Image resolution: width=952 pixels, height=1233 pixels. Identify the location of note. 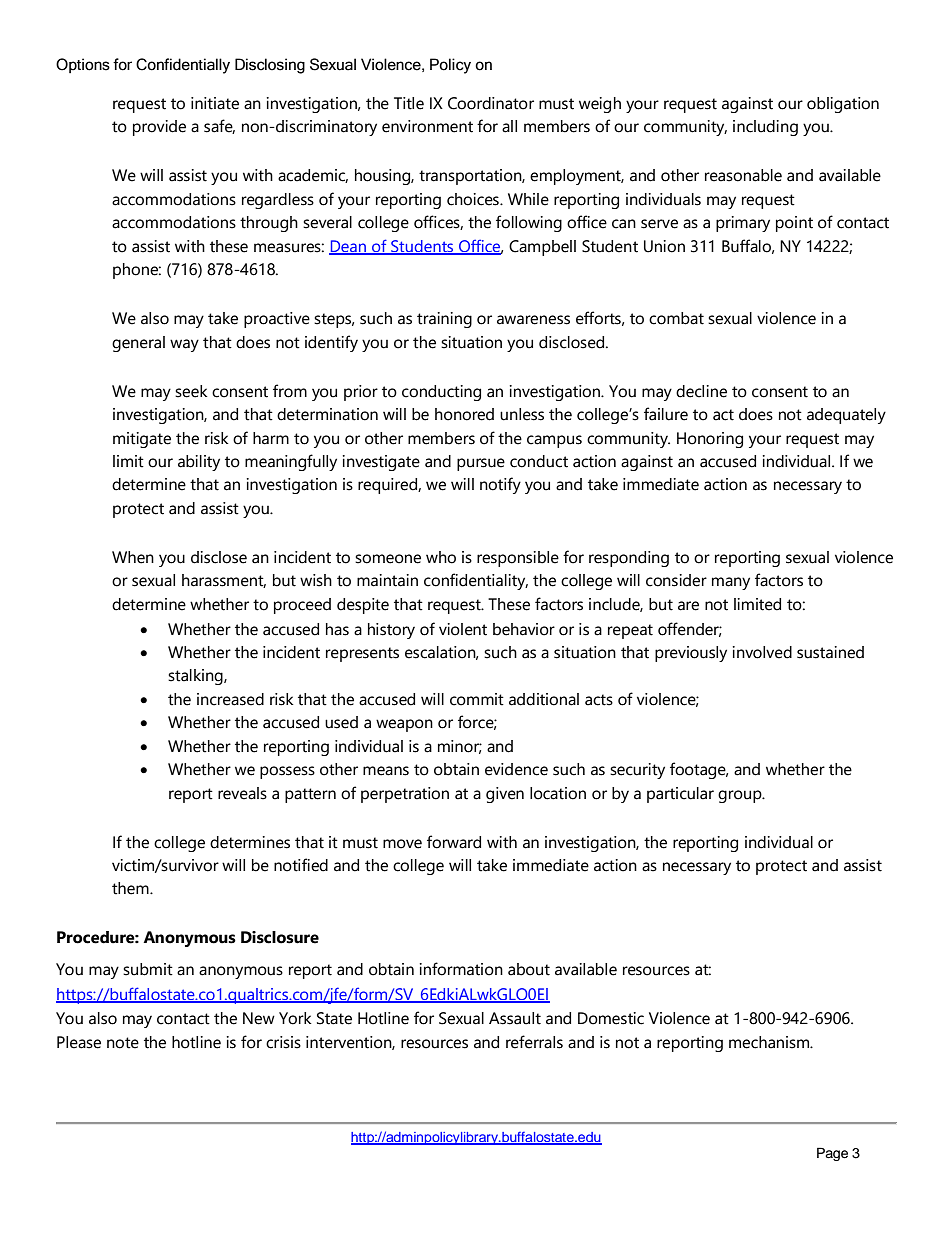
(123, 1043).
